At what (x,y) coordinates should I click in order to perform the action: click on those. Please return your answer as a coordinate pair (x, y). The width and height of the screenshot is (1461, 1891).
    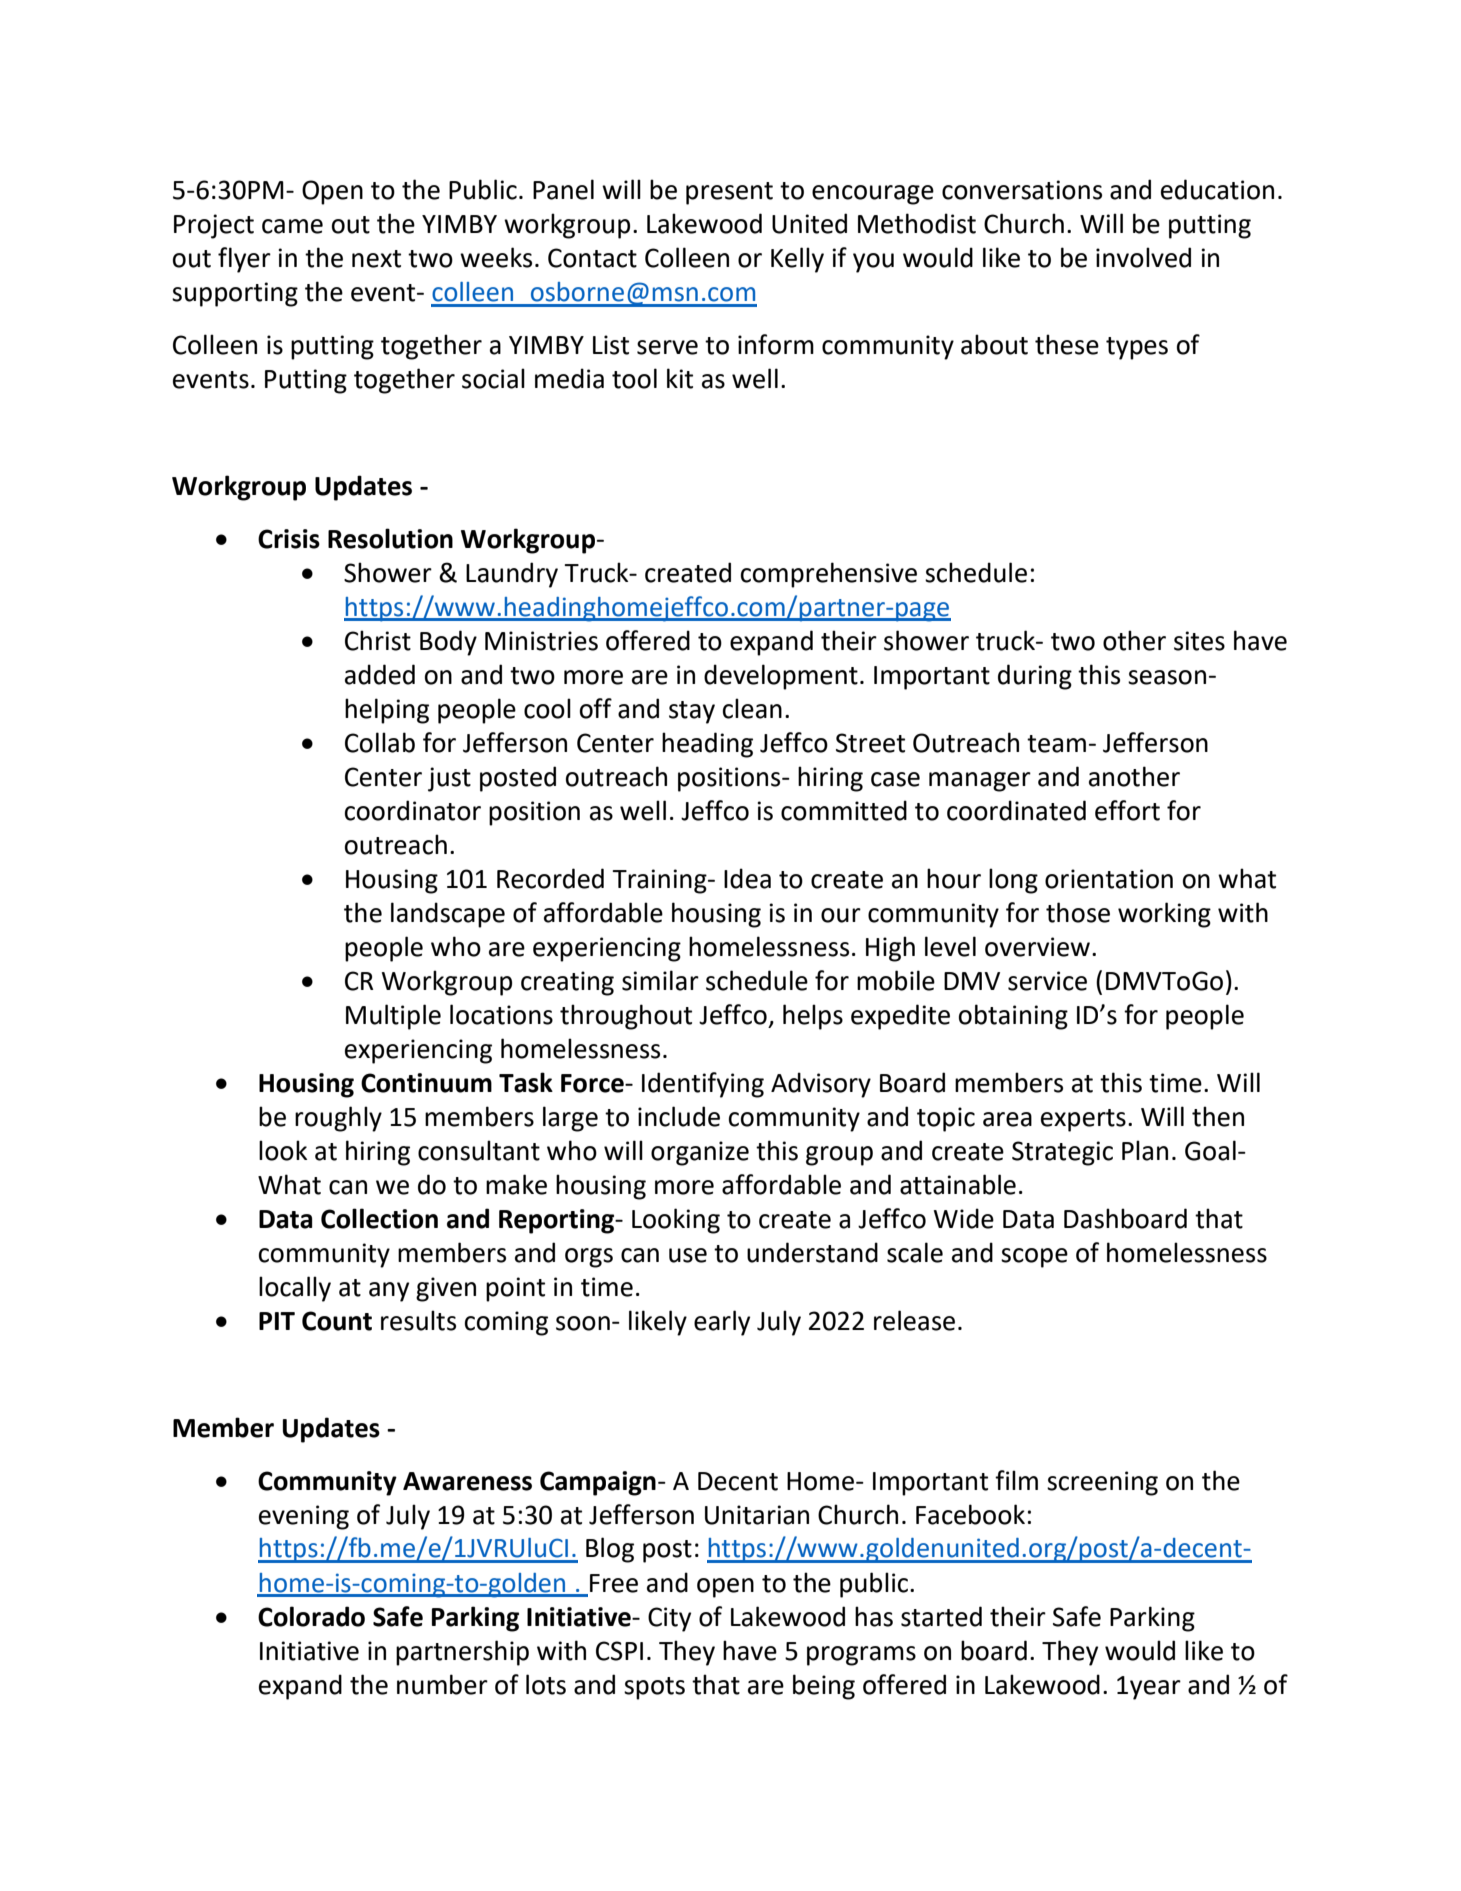
    Looking at the image, I should click on (1078, 912).
